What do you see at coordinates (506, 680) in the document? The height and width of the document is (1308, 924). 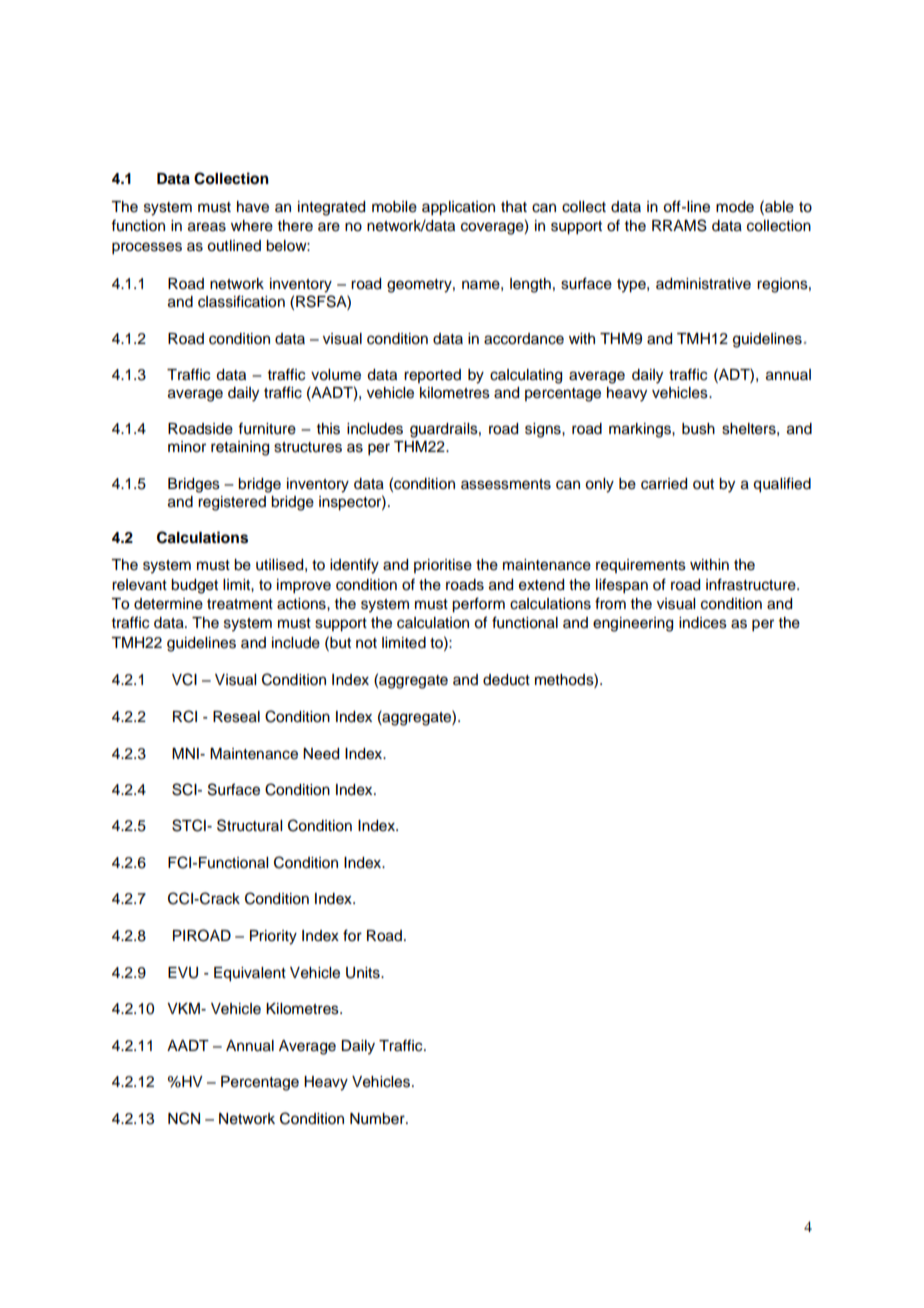 I see `deduct` at bounding box center [506, 680].
